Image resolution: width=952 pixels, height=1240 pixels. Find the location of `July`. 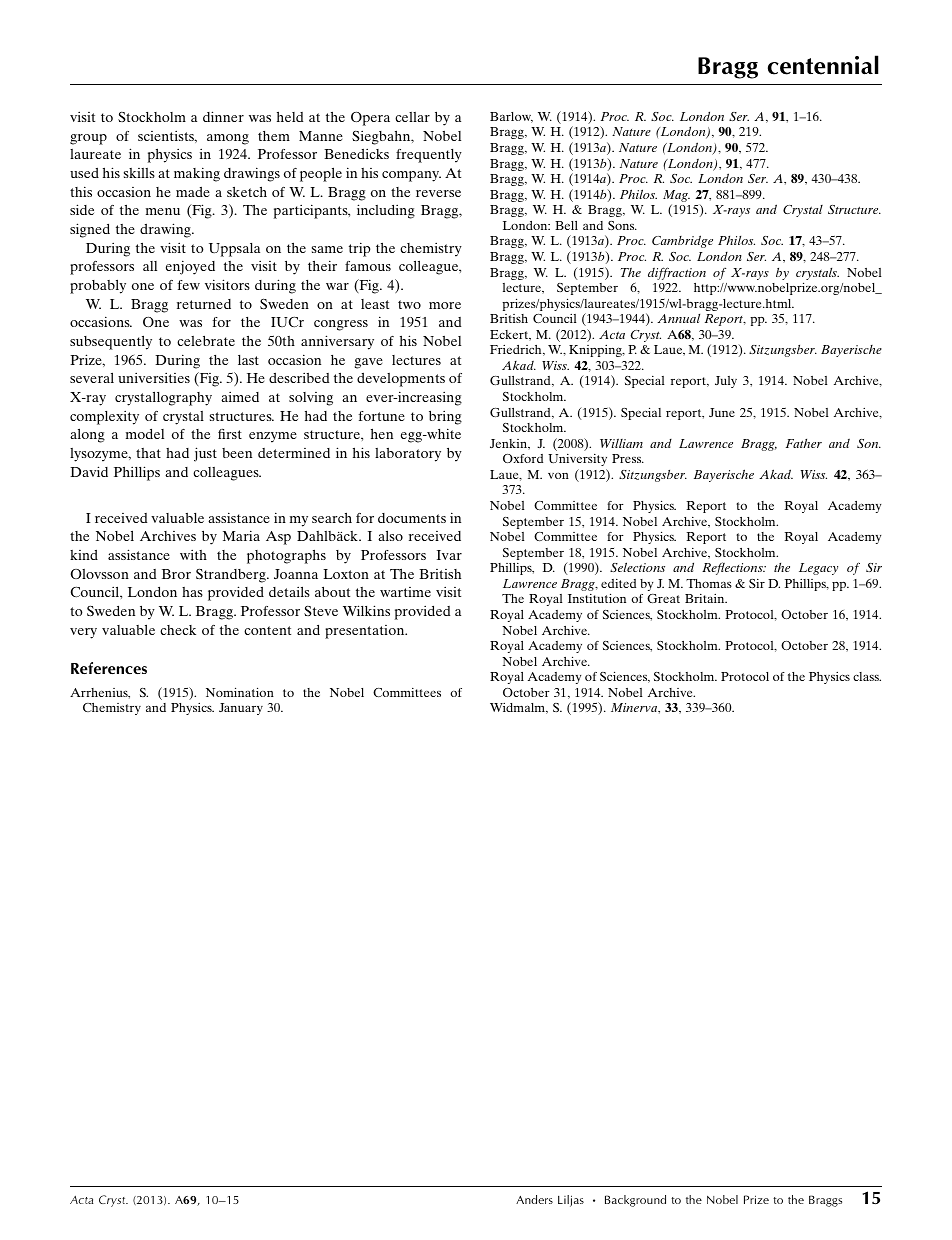

July is located at coordinates (726, 382).
